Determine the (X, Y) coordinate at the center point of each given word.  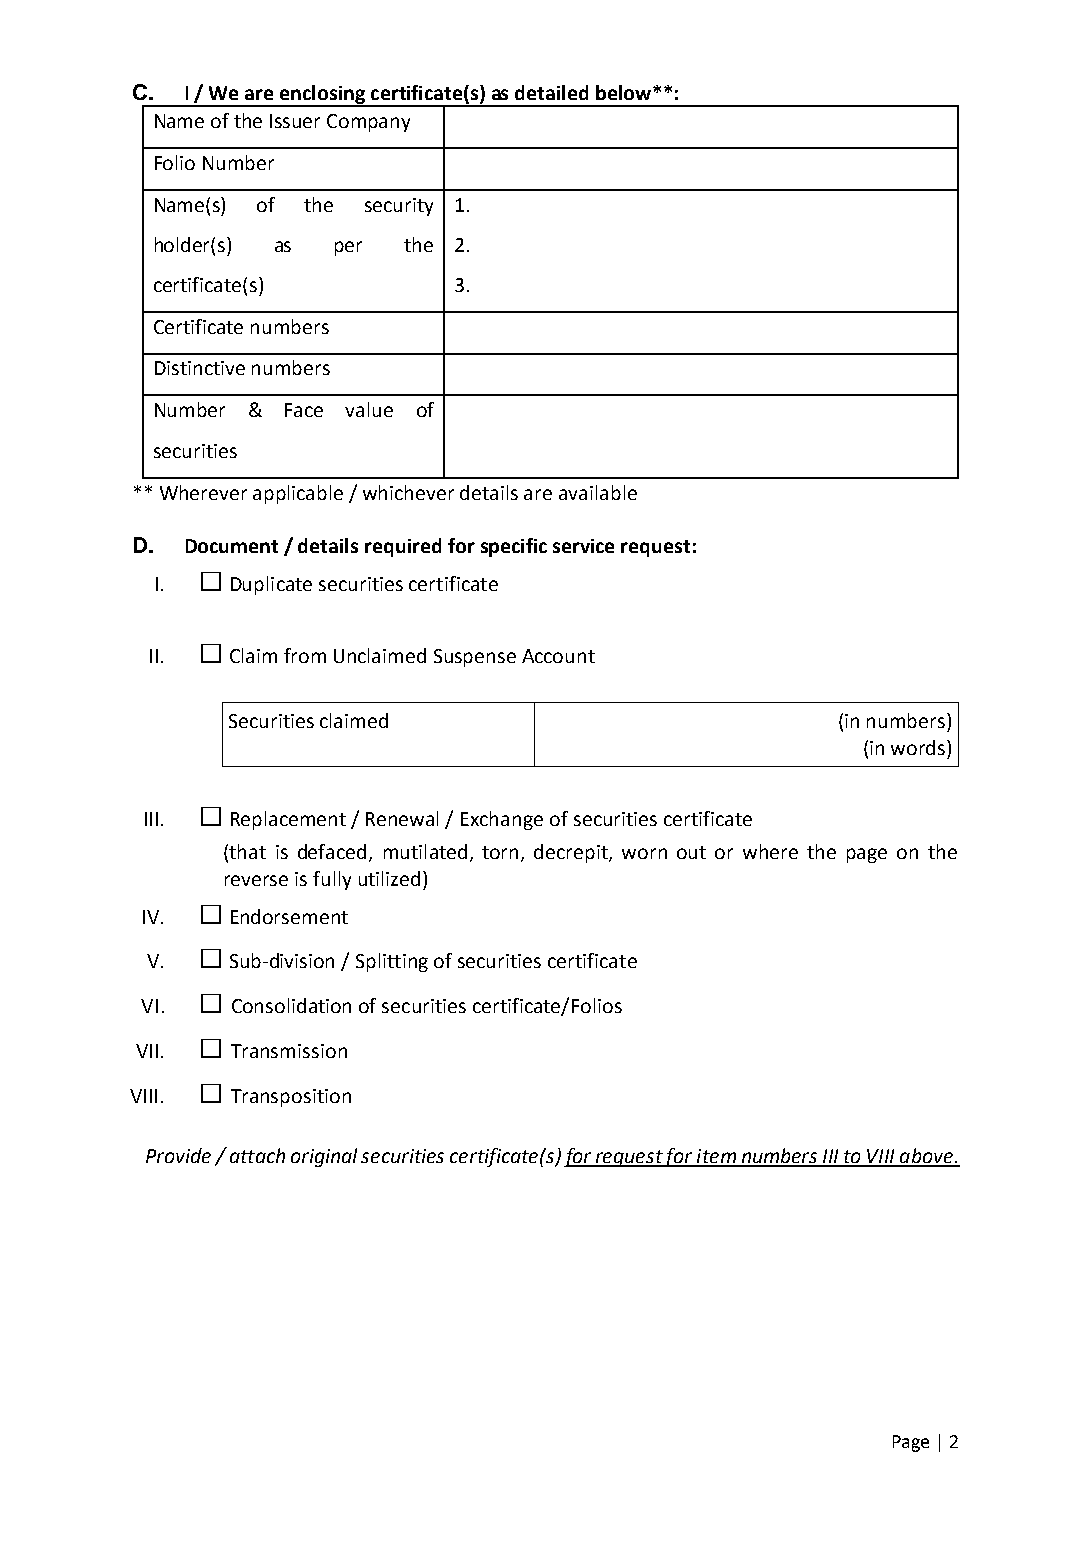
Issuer (295, 121)
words (919, 747)
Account (558, 656)
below (623, 92)
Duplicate (271, 585)
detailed (551, 92)
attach (257, 1155)
